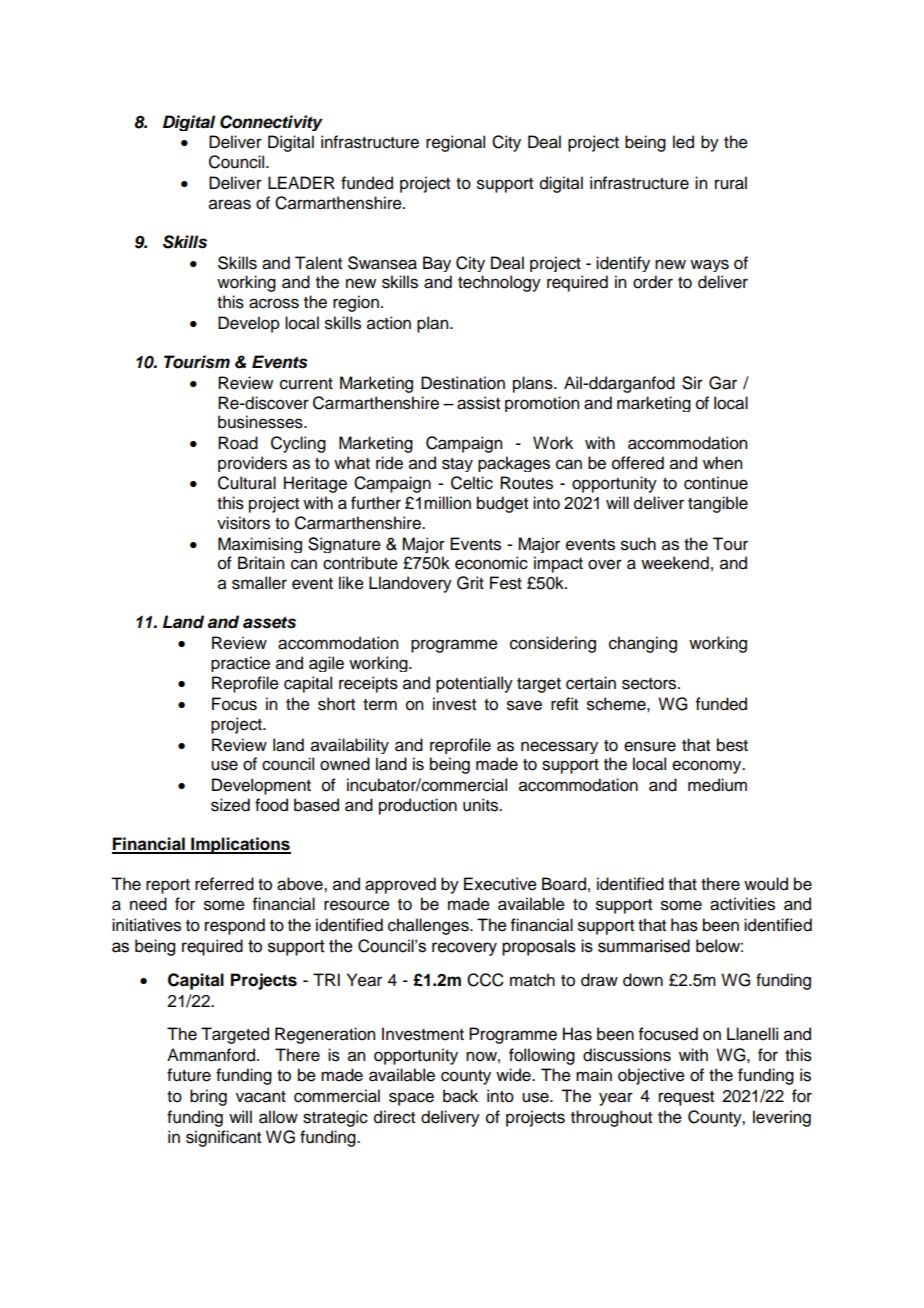 The width and height of the document is (924, 1308). What do you see at coordinates (437, 264) in the document?
I see `Bay` at bounding box center [437, 264].
